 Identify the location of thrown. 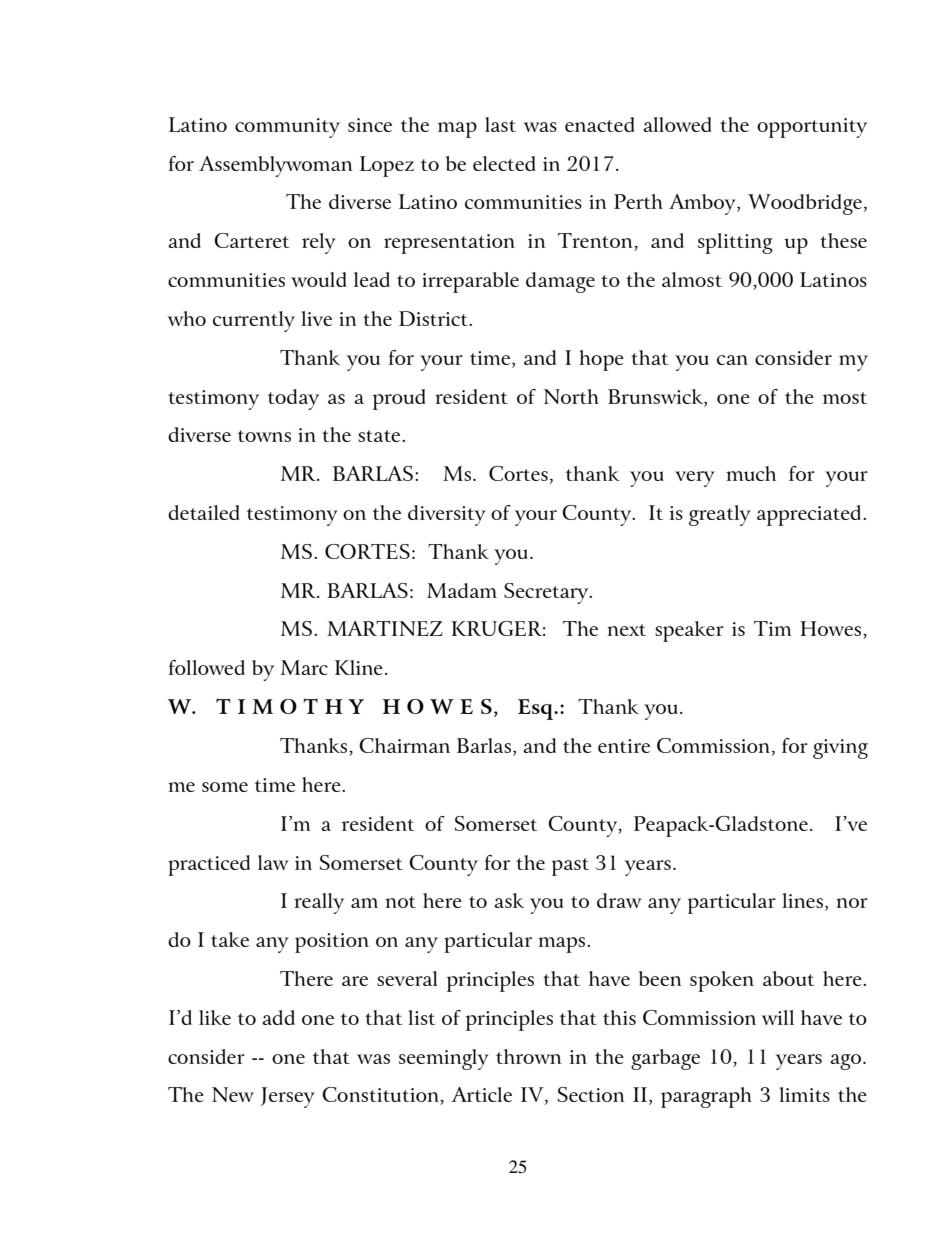
(528, 1056).
